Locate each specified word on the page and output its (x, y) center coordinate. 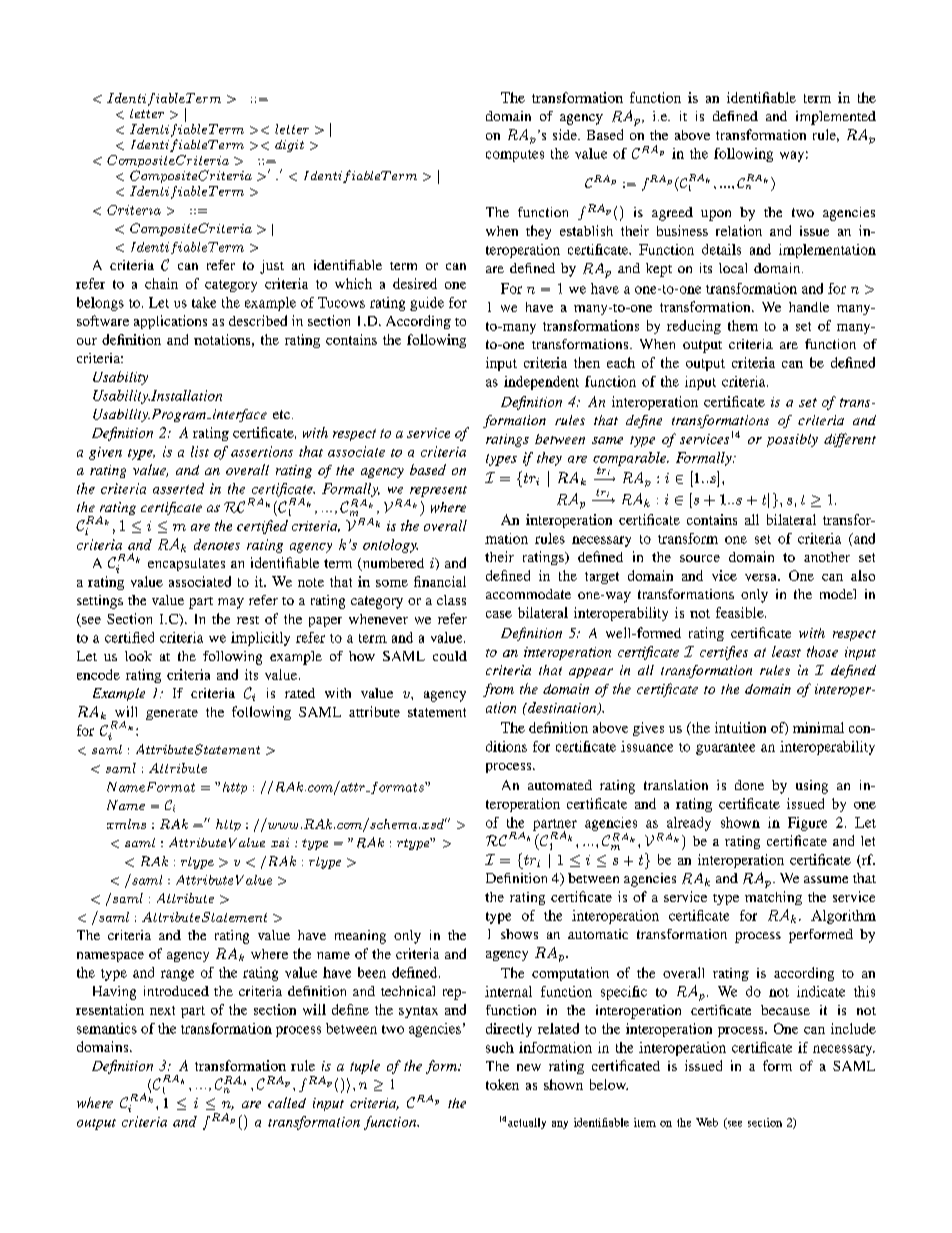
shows (519, 934)
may (231, 603)
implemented (836, 118)
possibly (792, 440)
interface (238, 415)
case (499, 614)
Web (707, 1122)
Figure (807, 824)
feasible (741, 612)
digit (289, 146)
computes (515, 156)
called (287, 1102)
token (502, 1084)
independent (541, 383)
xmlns (126, 824)
